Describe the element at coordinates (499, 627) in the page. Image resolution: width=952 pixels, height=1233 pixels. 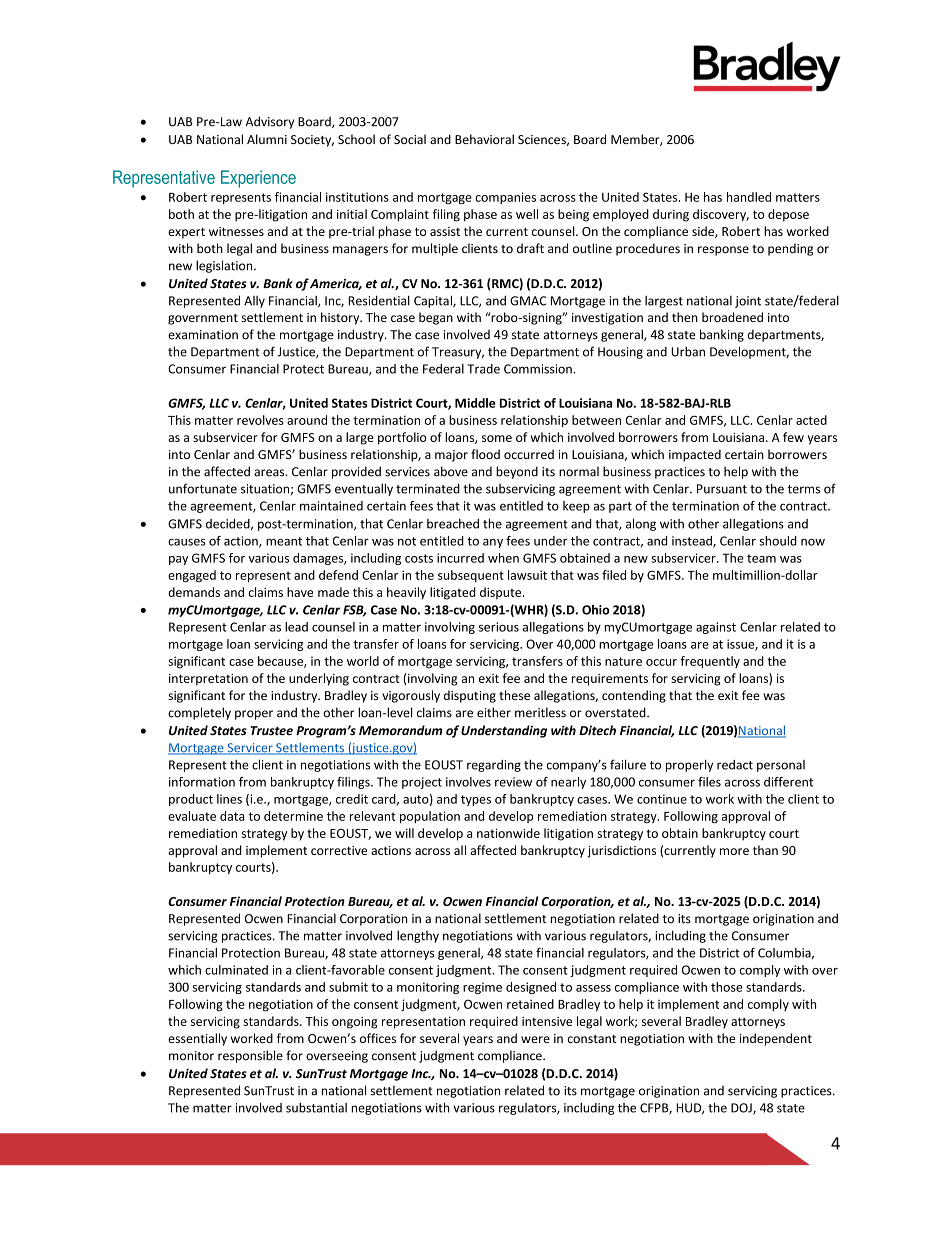
I see `serious` at that location.
